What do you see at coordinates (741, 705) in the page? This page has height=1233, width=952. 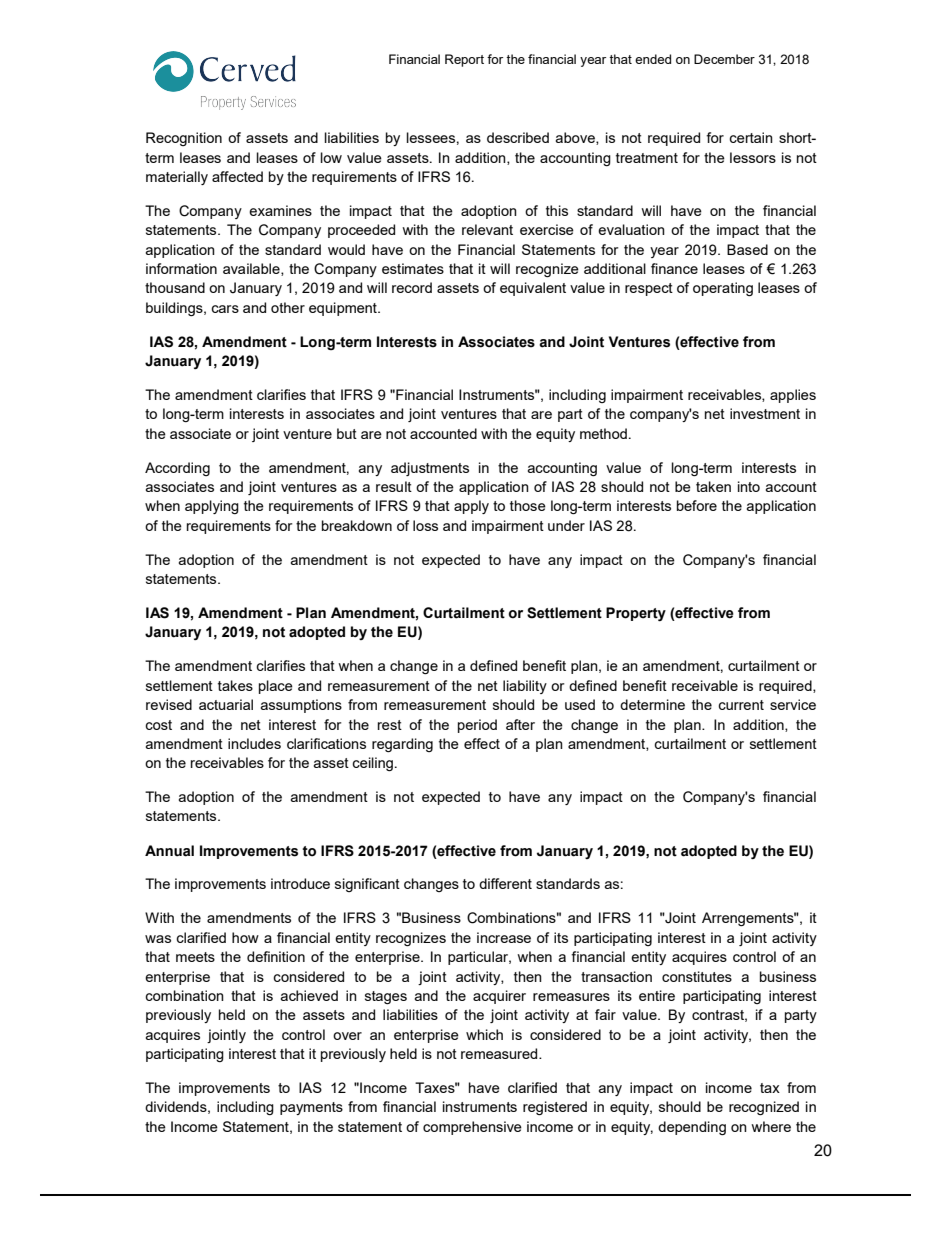 I see `current` at bounding box center [741, 705].
